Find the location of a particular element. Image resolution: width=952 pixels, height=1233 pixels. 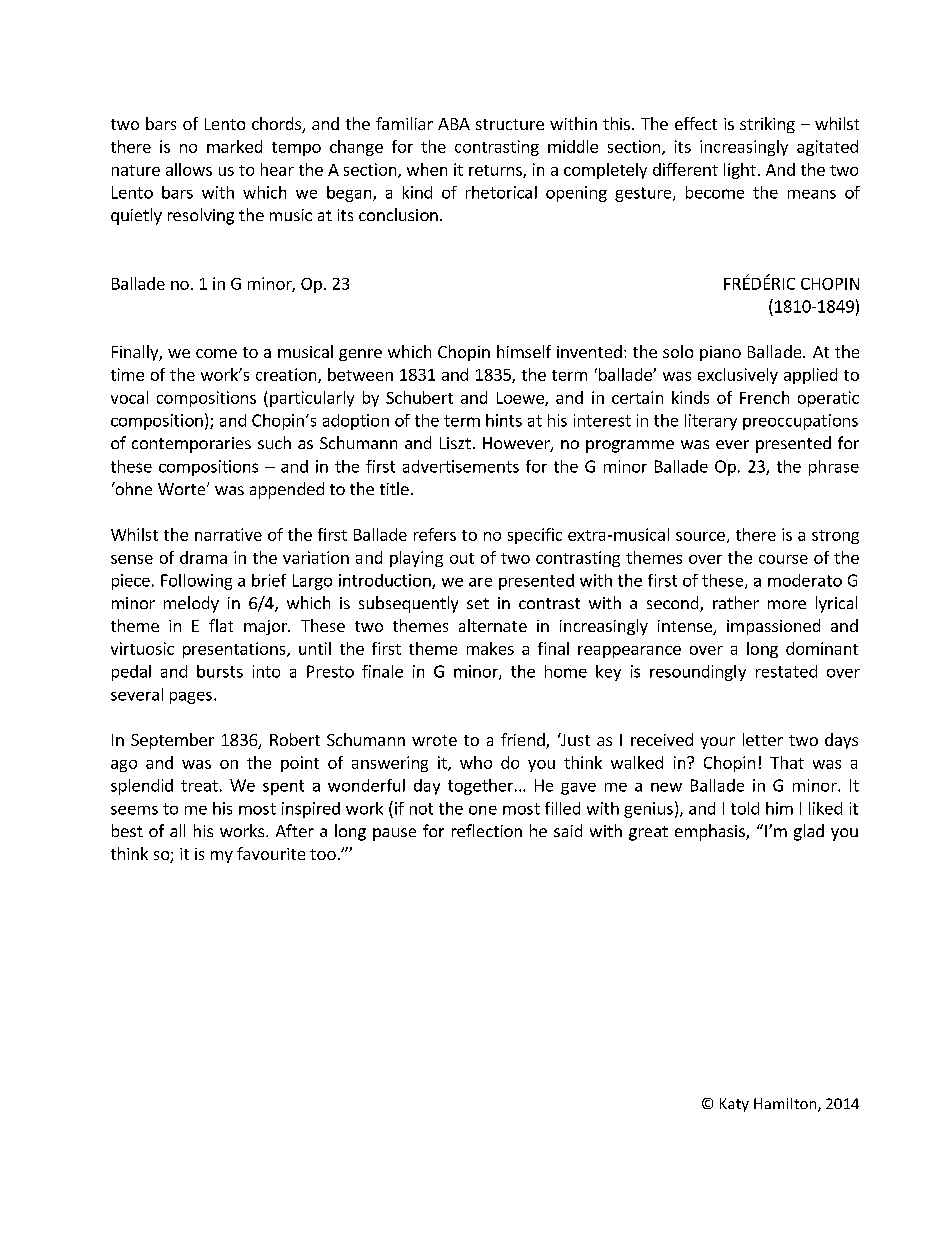

favourite is located at coordinates (271, 853).
